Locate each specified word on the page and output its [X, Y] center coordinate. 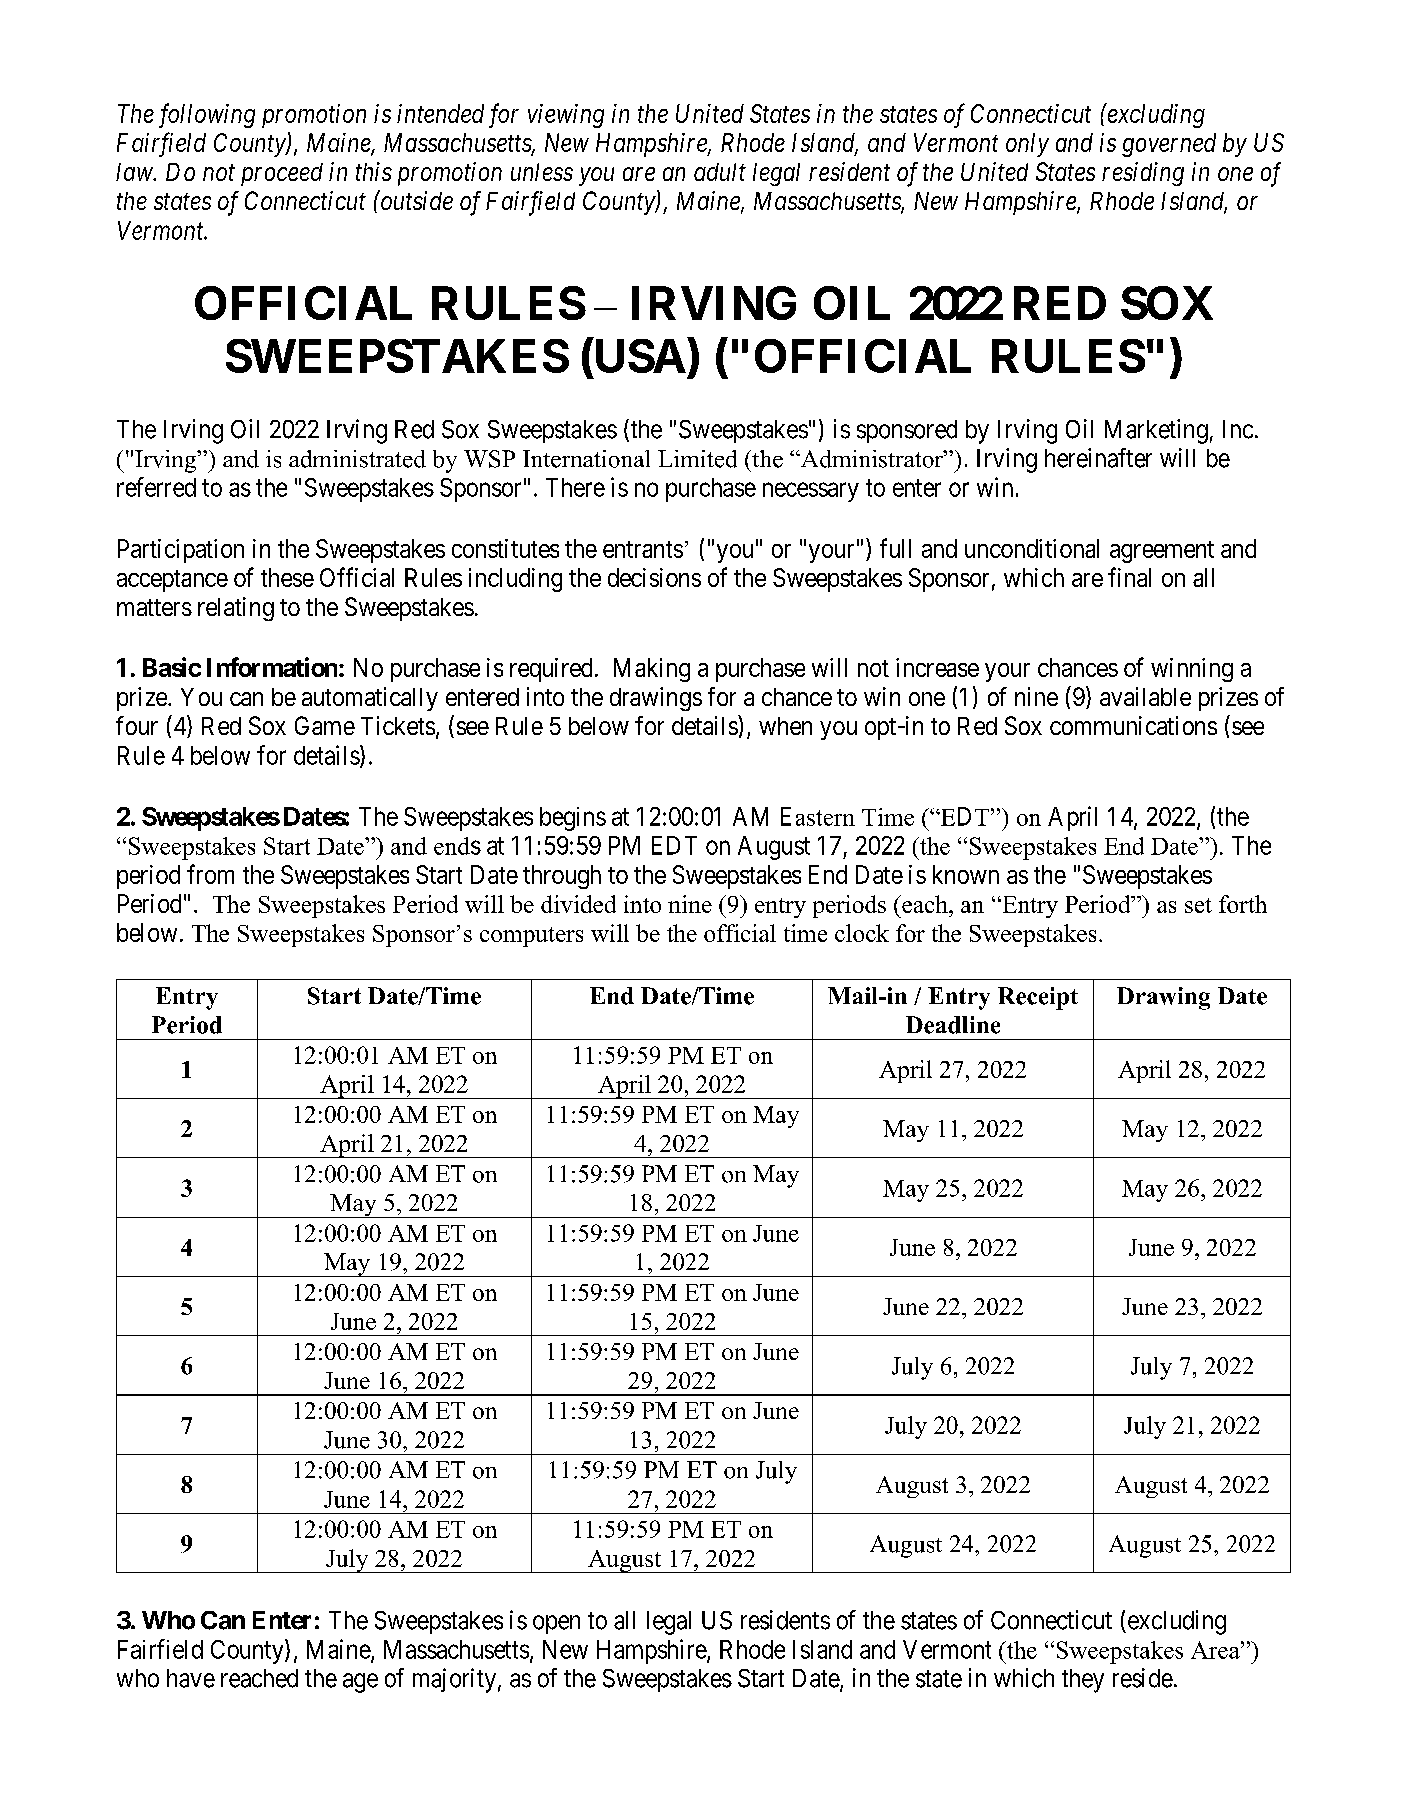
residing [1143, 174]
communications [1133, 725]
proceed [282, 174]
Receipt [1038, 998]
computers [531, 937]
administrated [357, 459]
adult [720, 172]
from [210, 874]
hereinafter [1098, 458]
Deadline [953, 1025]
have [191, 1678]
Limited [697, 459]
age [360, 1683]
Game [325, 725]
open [556, 1624]
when [785, 726]
